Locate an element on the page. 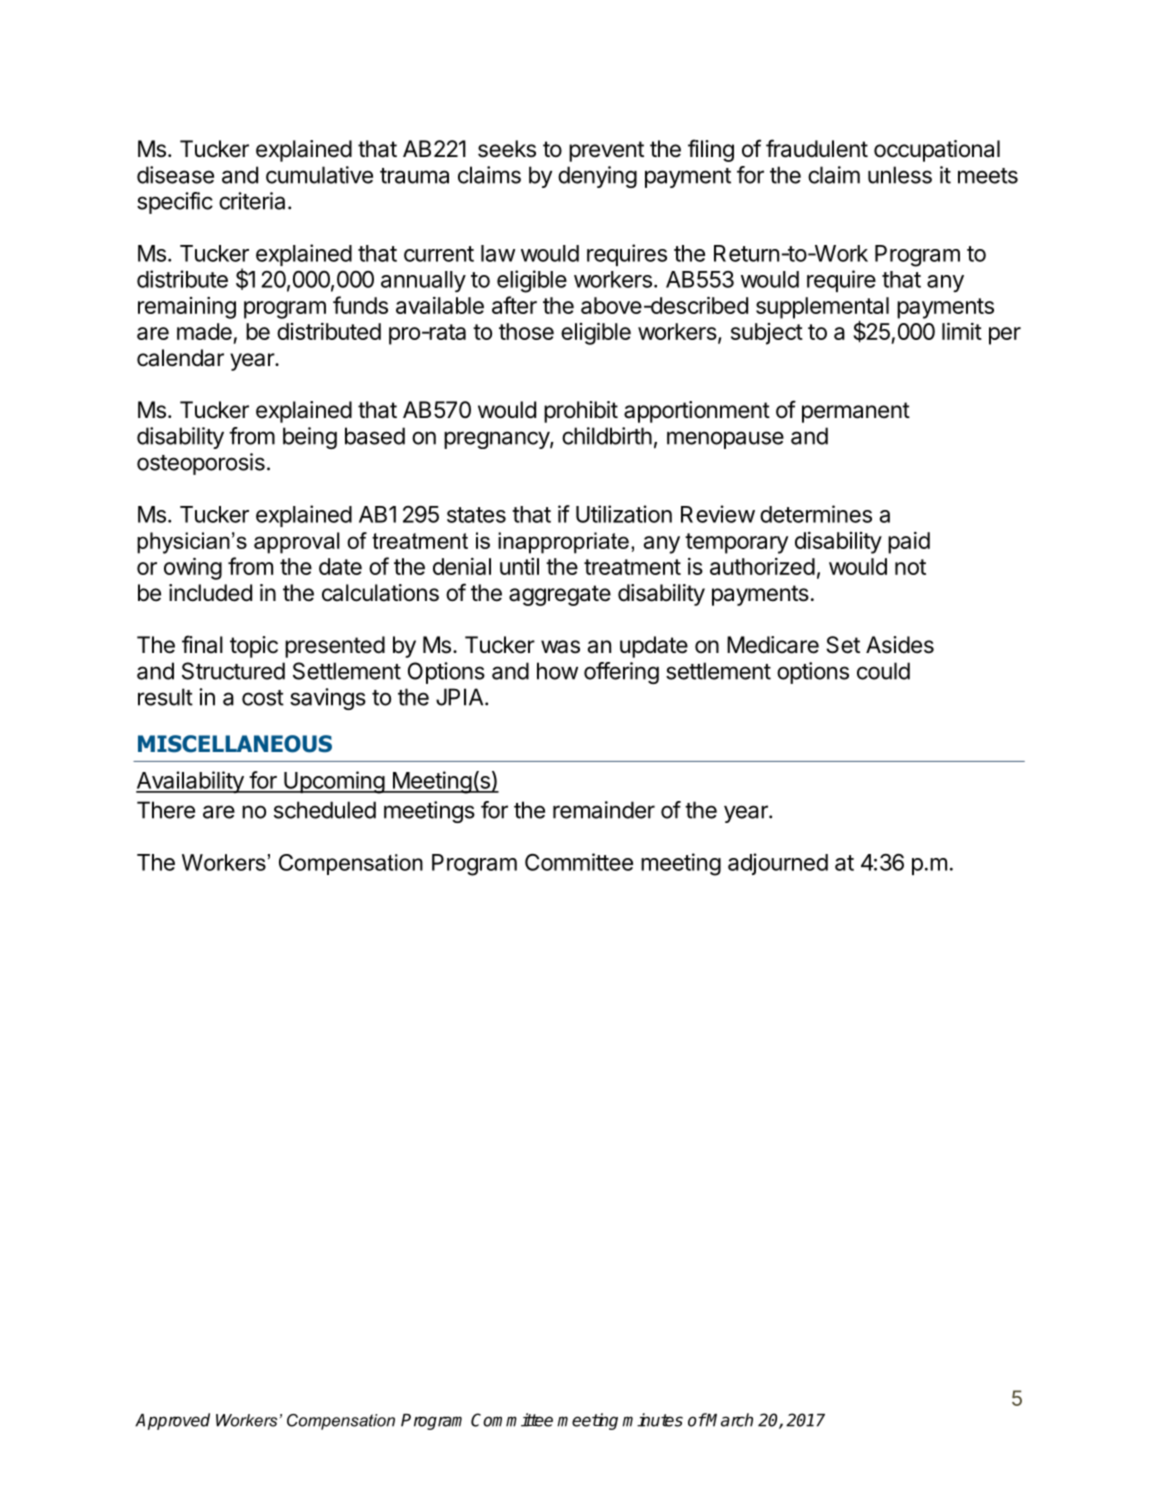  minutes is located at coordinates (652, 1420).
